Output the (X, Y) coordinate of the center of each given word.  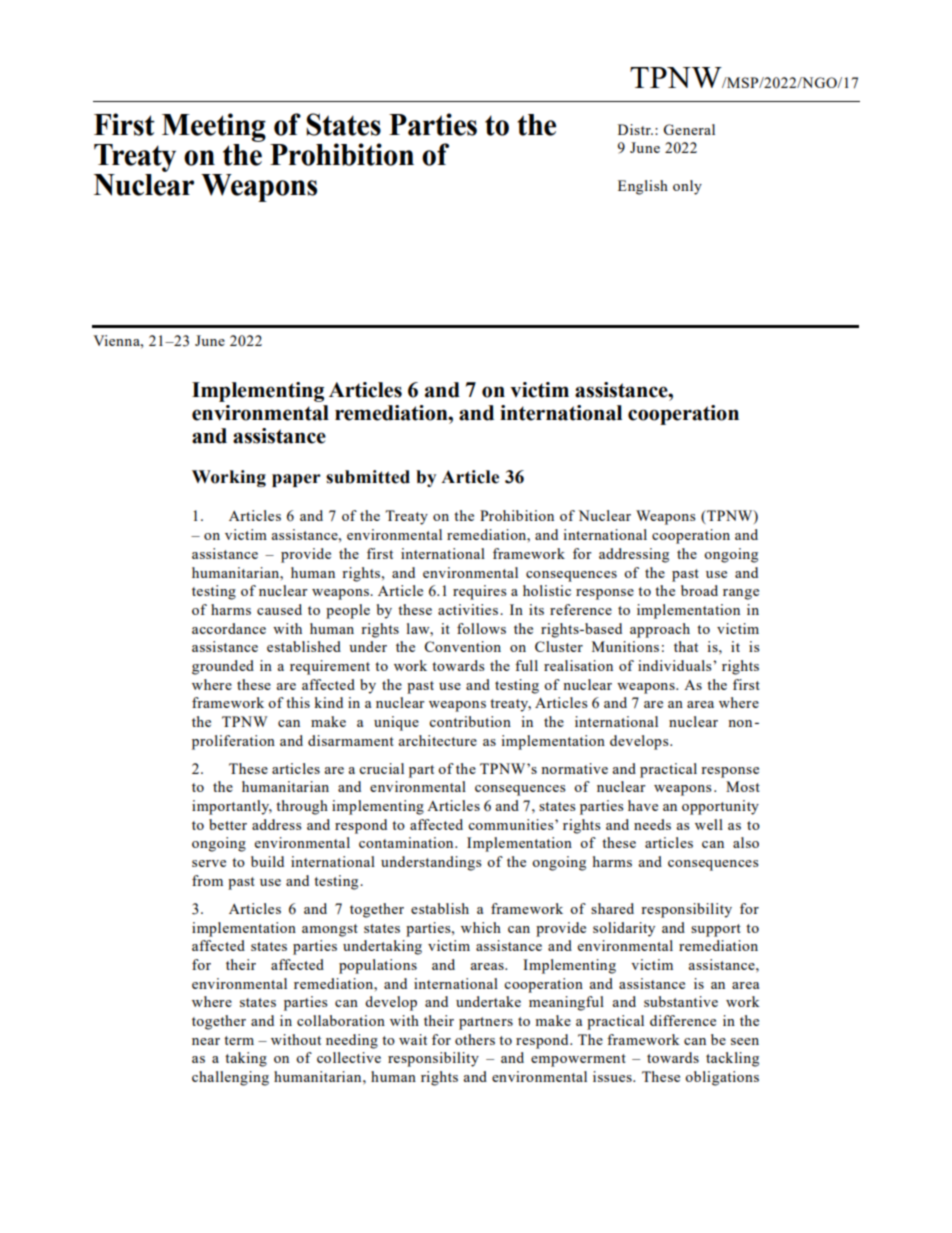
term (239, 1040)
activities (468, 609)
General (689, 129)
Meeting (214, 127)
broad (699, 590)
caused (279, 609)
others (475, 1039)
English (643, 187)
